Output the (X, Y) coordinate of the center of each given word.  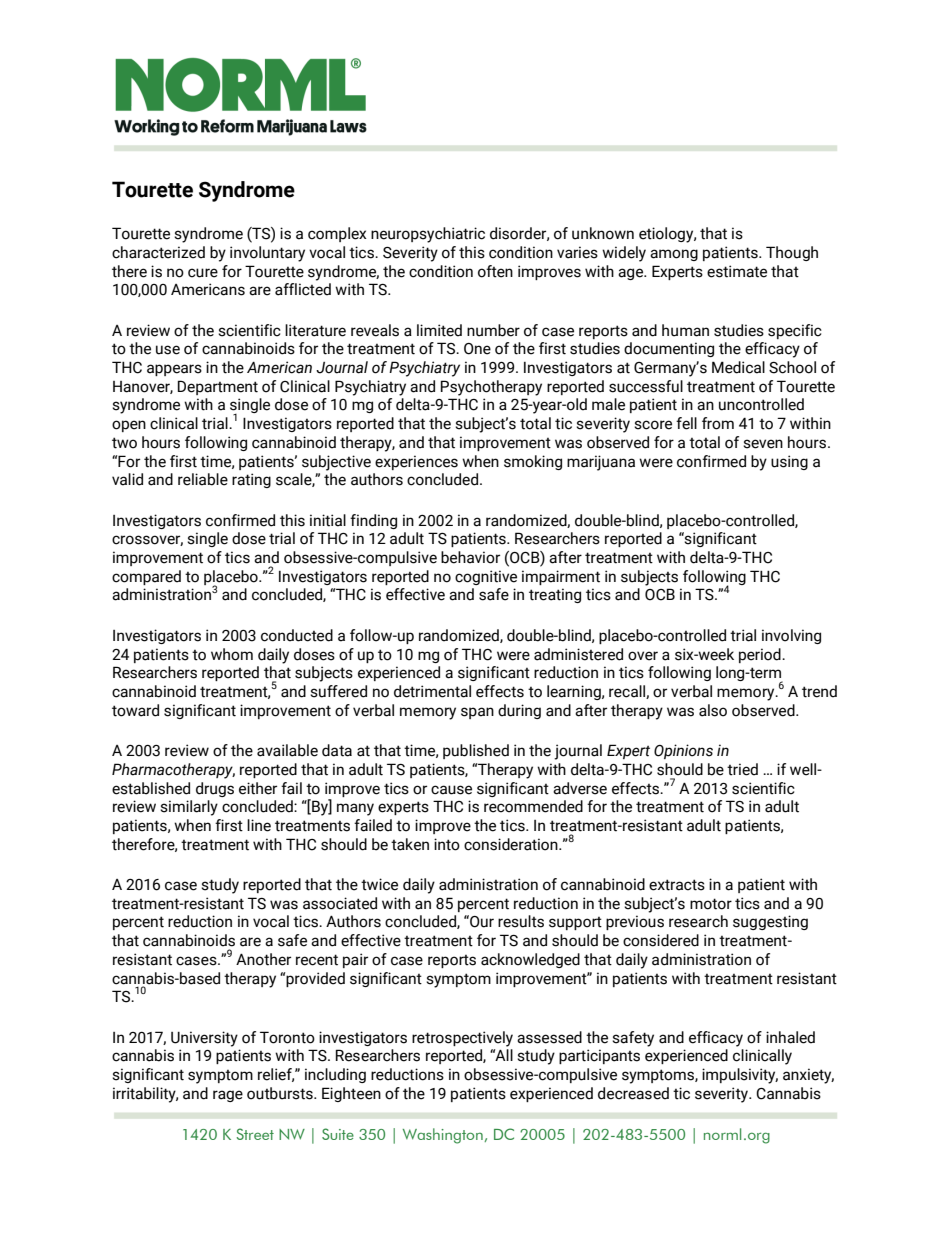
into (447, 844)
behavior (470, 557)
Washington (444, 1136)
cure (203, 273)
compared (146, 577)
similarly (189, 808)
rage (228, 1096)
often (495, 271)
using (789, 462)
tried (742, 769)
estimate (737, 271)
